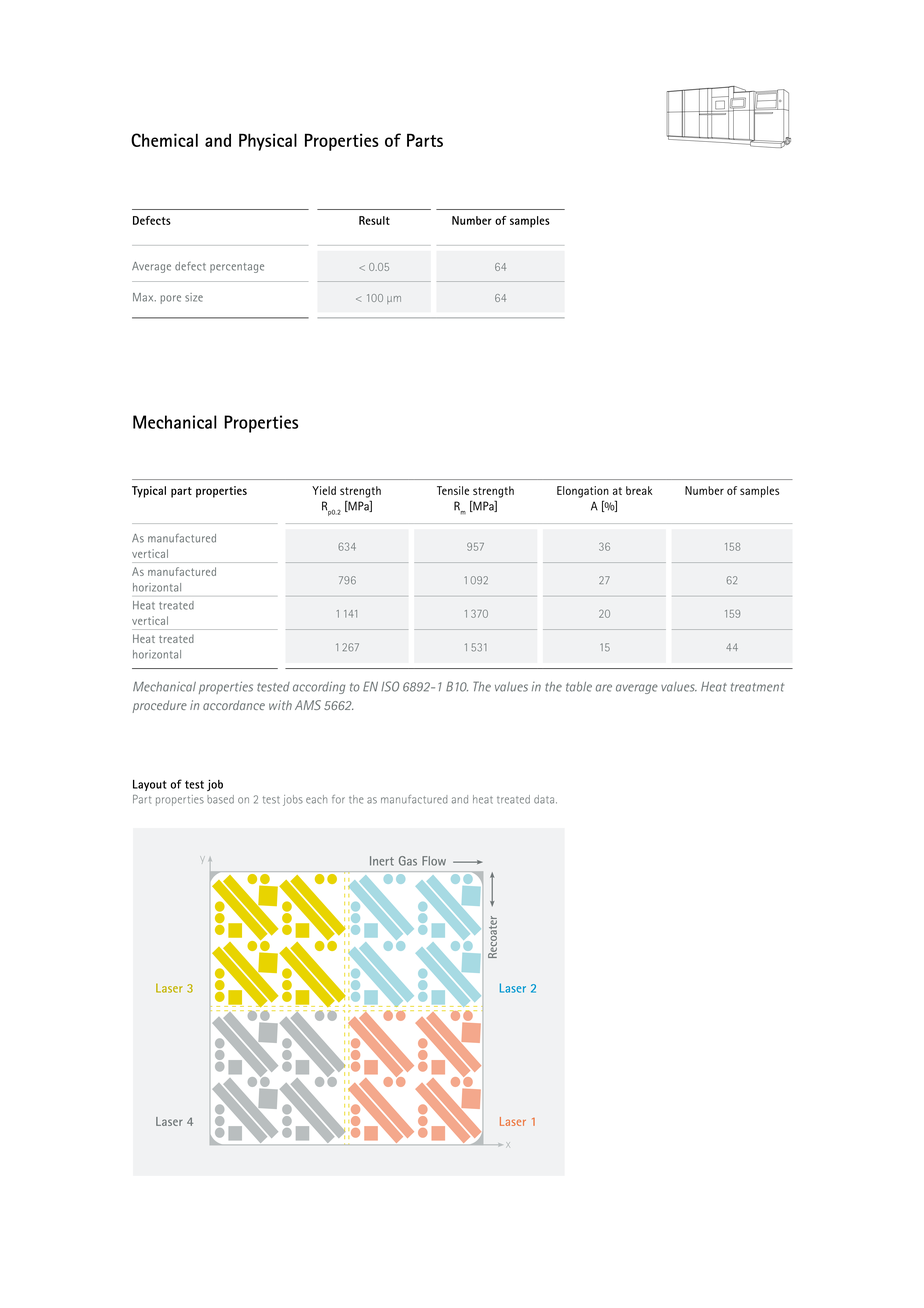 The width and height of the screenshot is (924, 1308). Describe the element at coordinates (434, 861) in the screenshot. I see `Flow` at that location.
